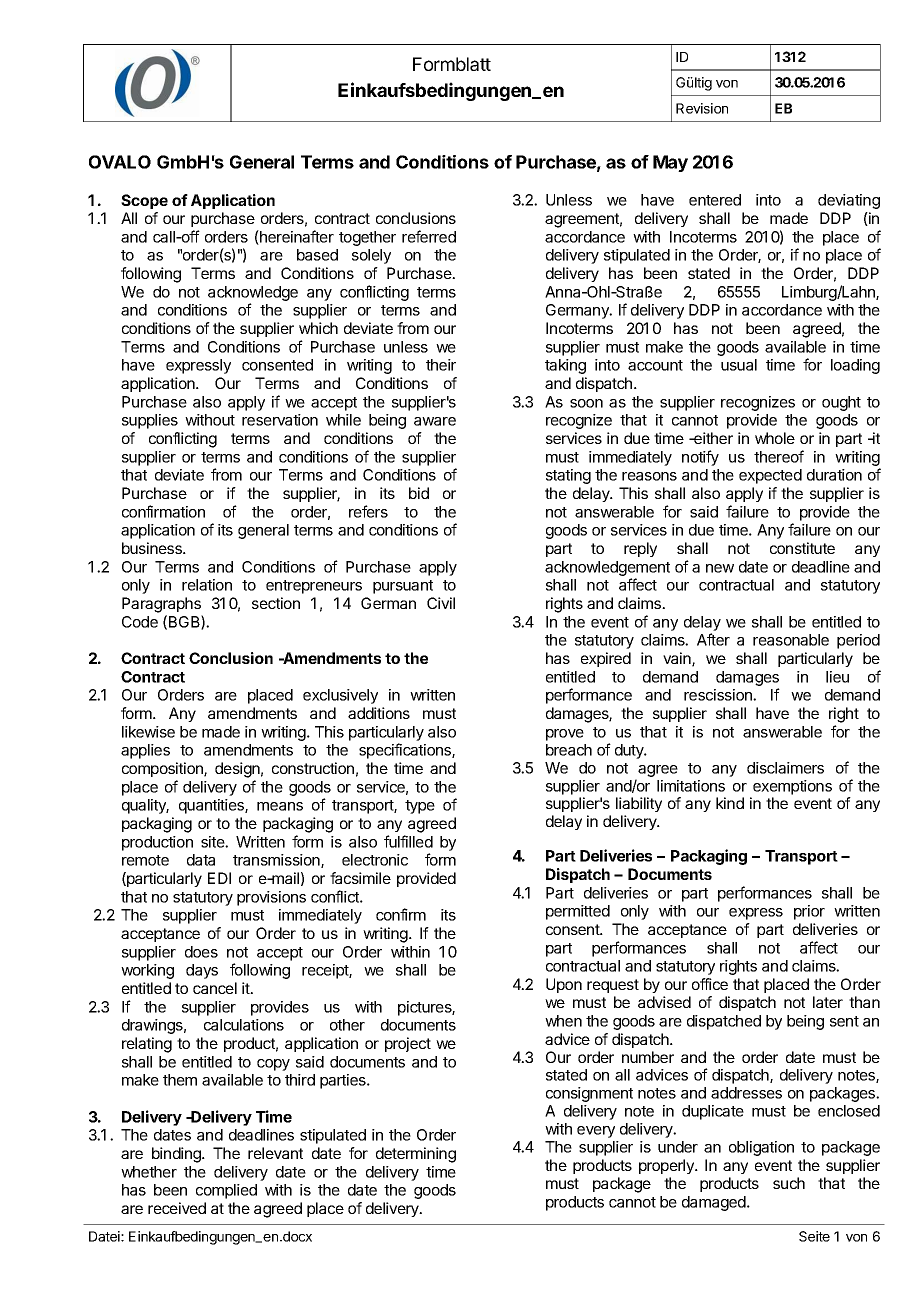 The height and width of the screenshot is (1308, 924). Describe the element at coordinates (144, 201) in the screenshot. I see `Scope` at that location.
